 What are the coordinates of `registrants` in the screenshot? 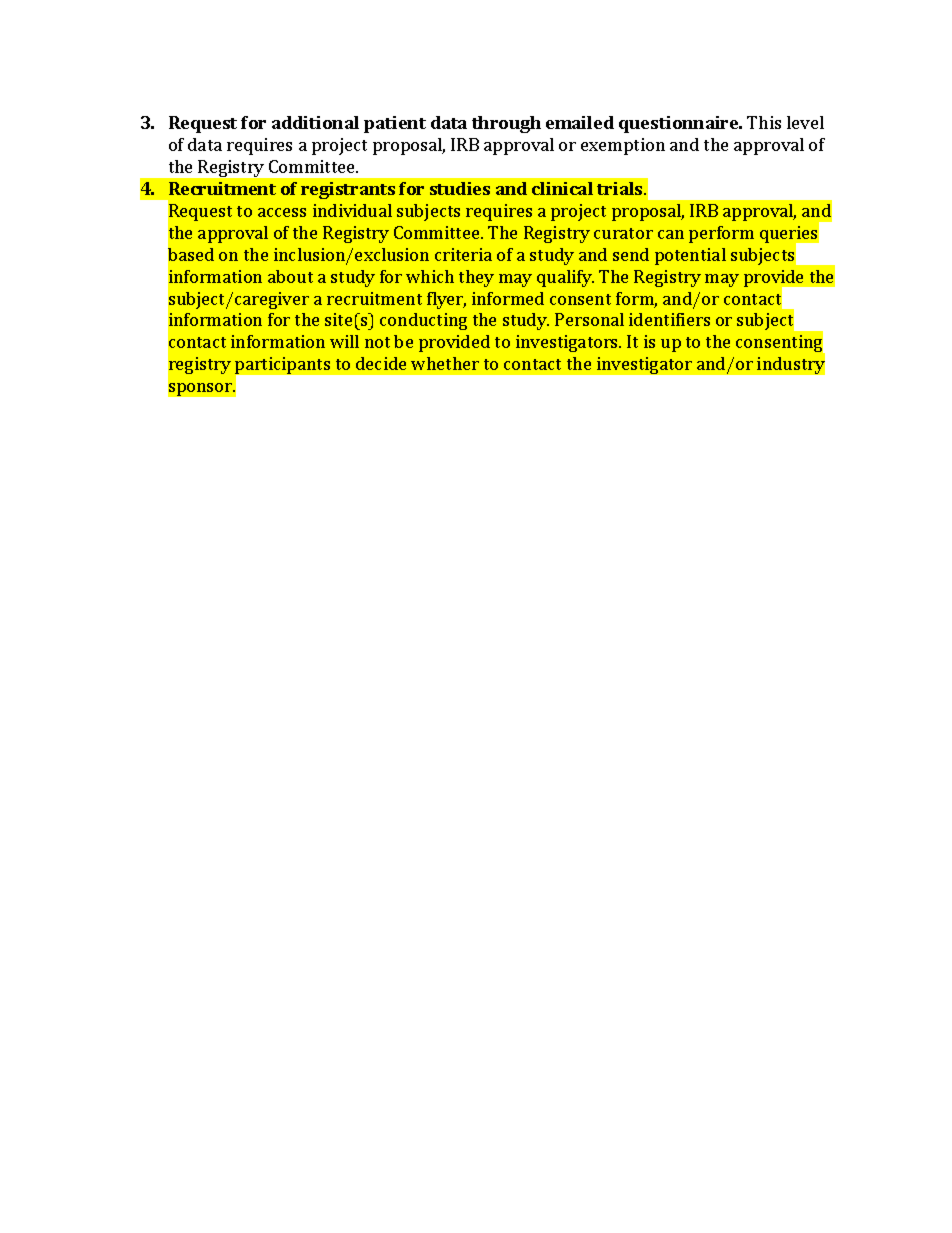 It's located at (348, 190).
